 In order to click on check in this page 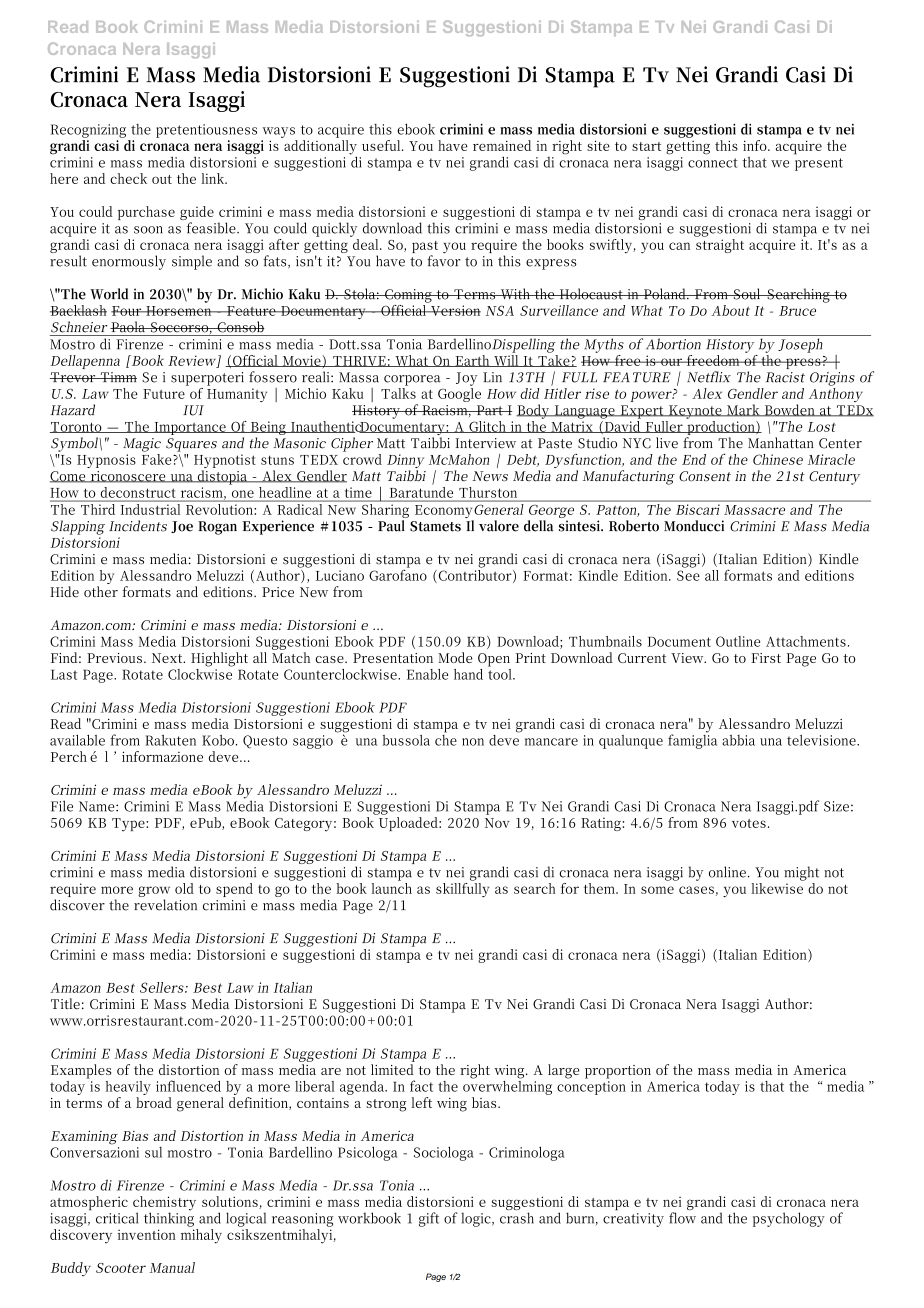, I will do `click(128, 178)`.
